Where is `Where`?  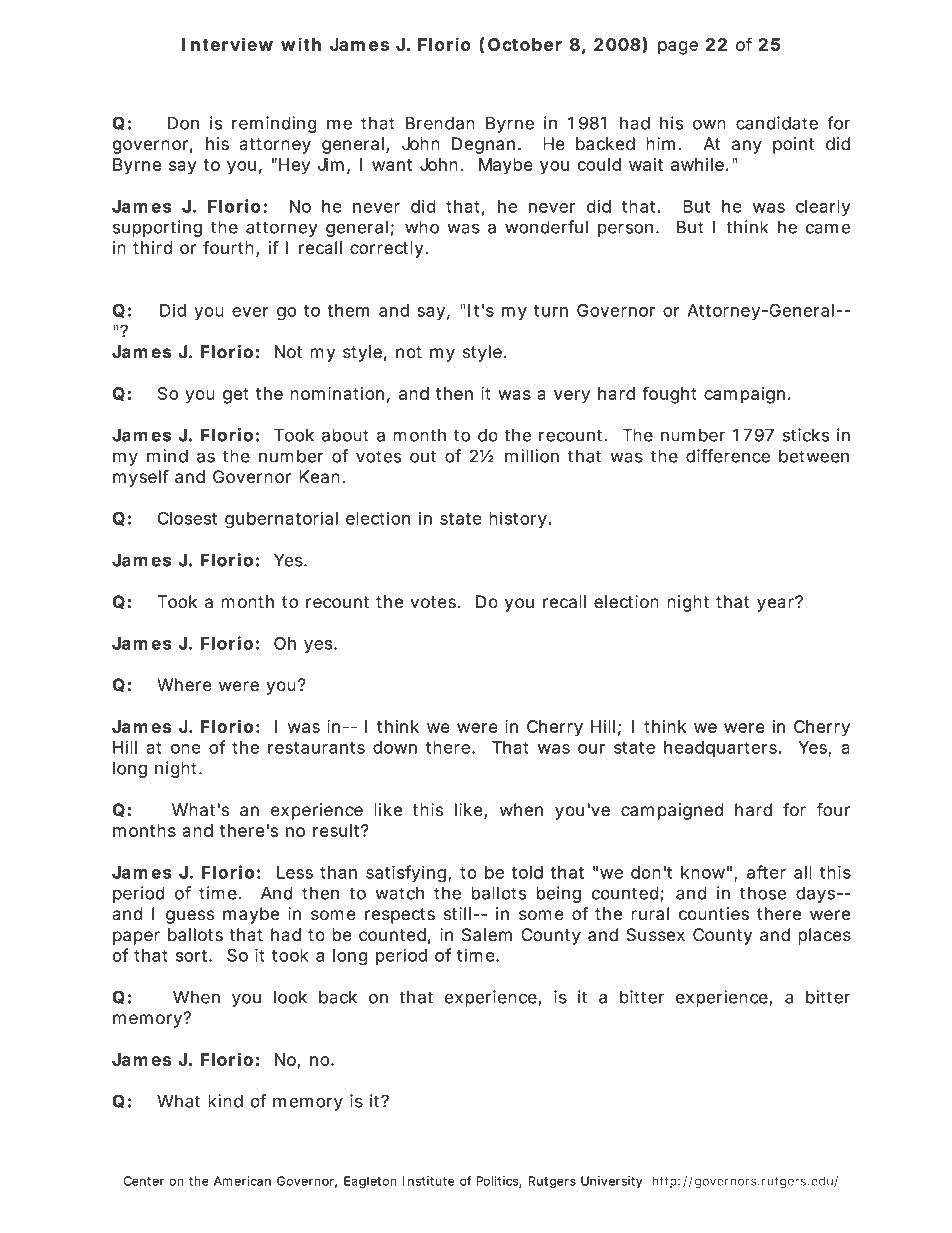 Where is located at coordinates (184, 685).
